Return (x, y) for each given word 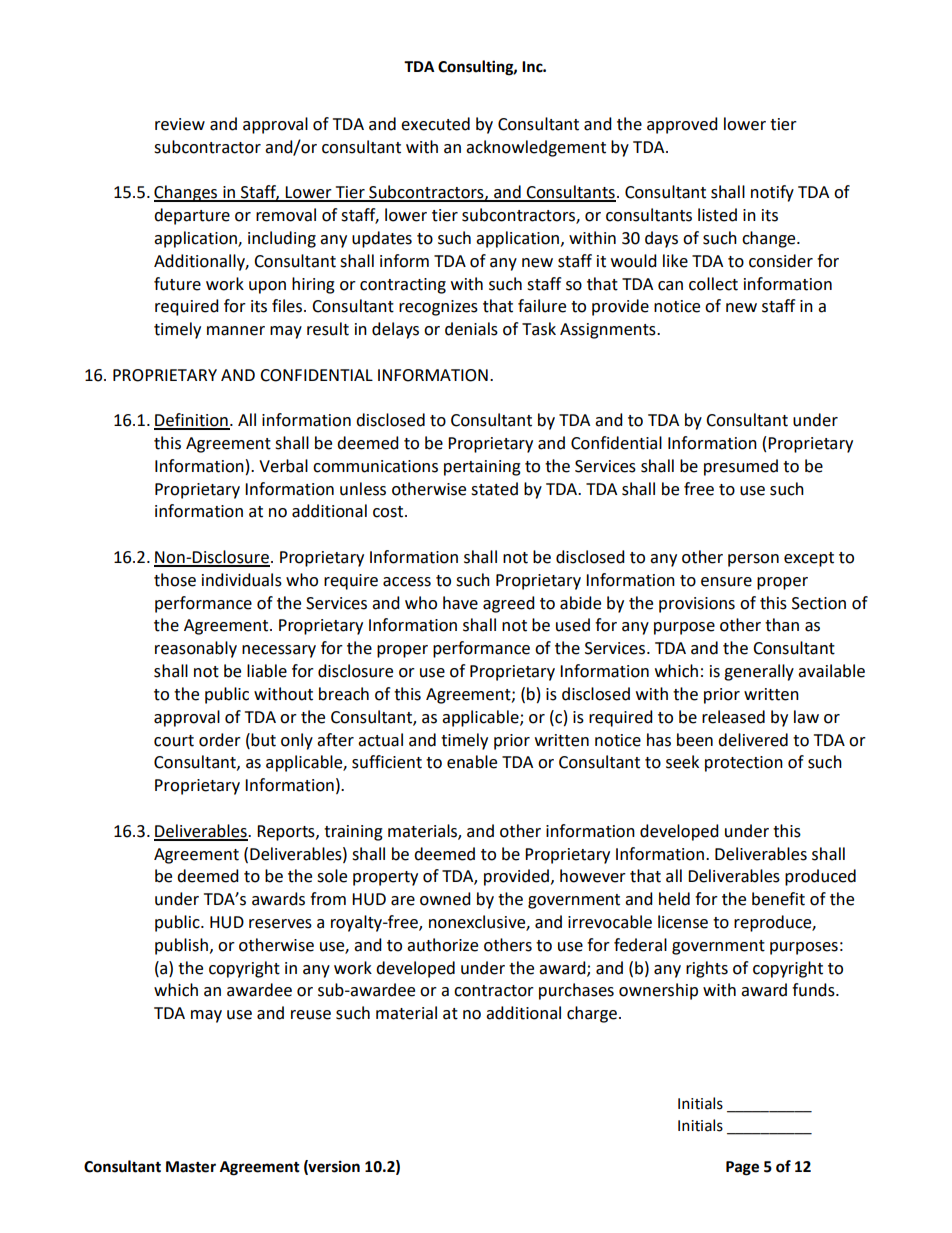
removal (286, 215)
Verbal (283, 466)
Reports (287, 833)
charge (592, 1014)
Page (742, 1168)
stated (494, 489)
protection (744, 764)
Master (191, 1167)
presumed (741, 467)
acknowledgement (536, 148)
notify (772, 193)
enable (472, 762)
